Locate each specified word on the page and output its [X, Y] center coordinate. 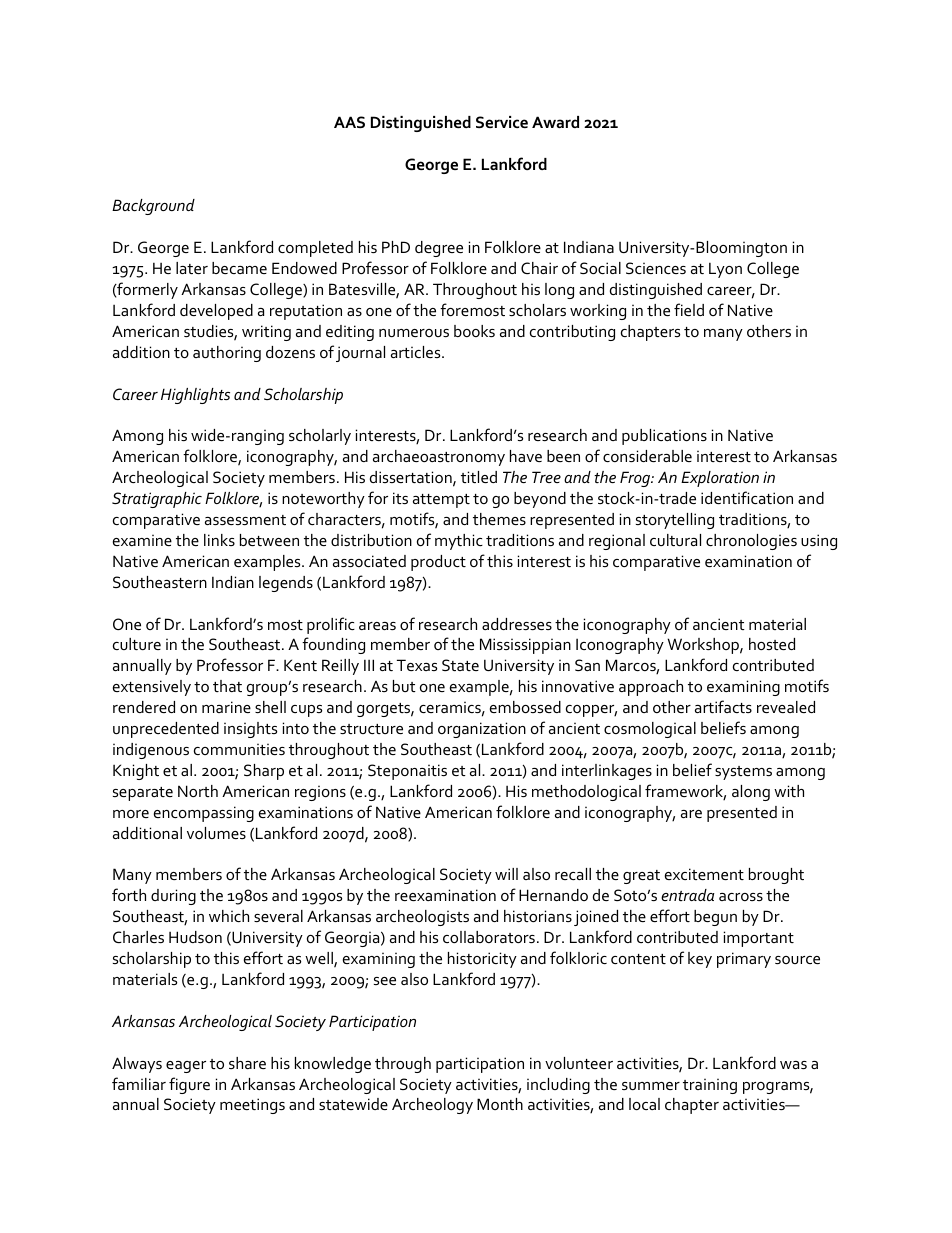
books [474, 331]
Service [502, 122]
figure [189, 1085]
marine [226, 707]
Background [153, 207]
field [689, 309]
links [219, 540]
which [229, 916]
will [506, 874]
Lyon [725, 270]
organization [482, 730]
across [741, 897]
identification [747, 497]
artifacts [723, 706]
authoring [227, 354]
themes [499, 519]
